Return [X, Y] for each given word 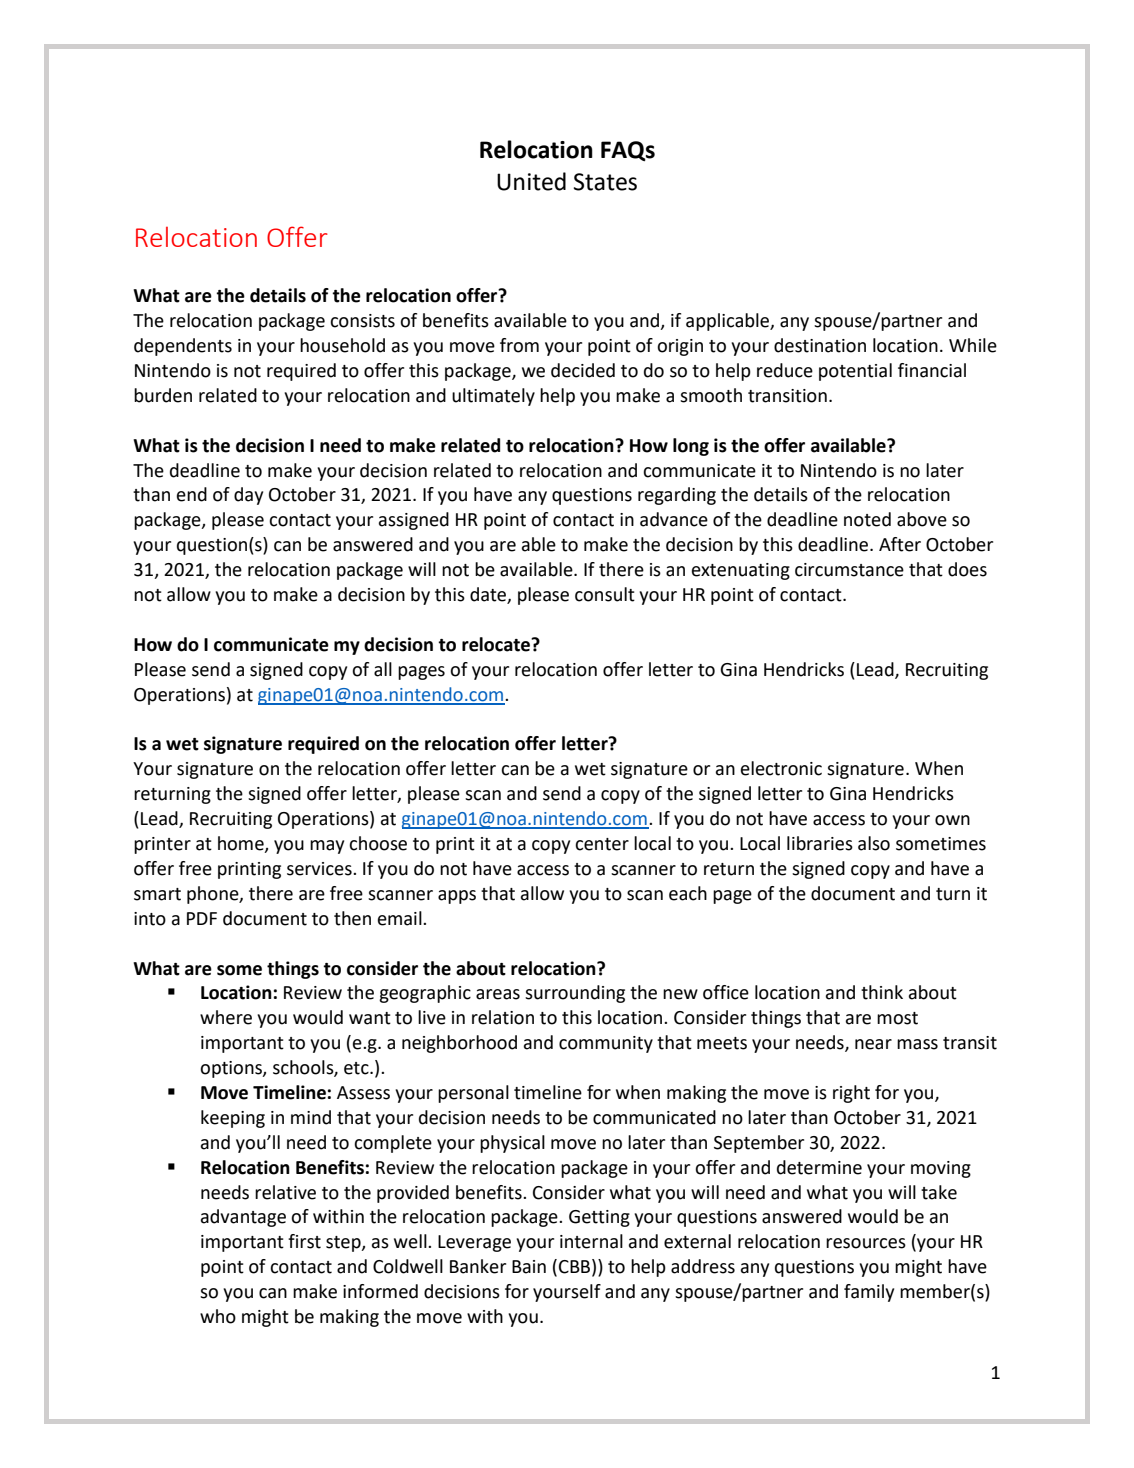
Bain [529, 1267]
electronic [781, 768]
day [248, 496]
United [531, 181]
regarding [677, 496]
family [869, 1293]
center [602, 844]
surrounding [575, 994]
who [218, 1316]
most [897, 1018]
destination [820, 345]
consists [362, 321]
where [226, 1017]
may [327, 847]
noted [867, 519]
